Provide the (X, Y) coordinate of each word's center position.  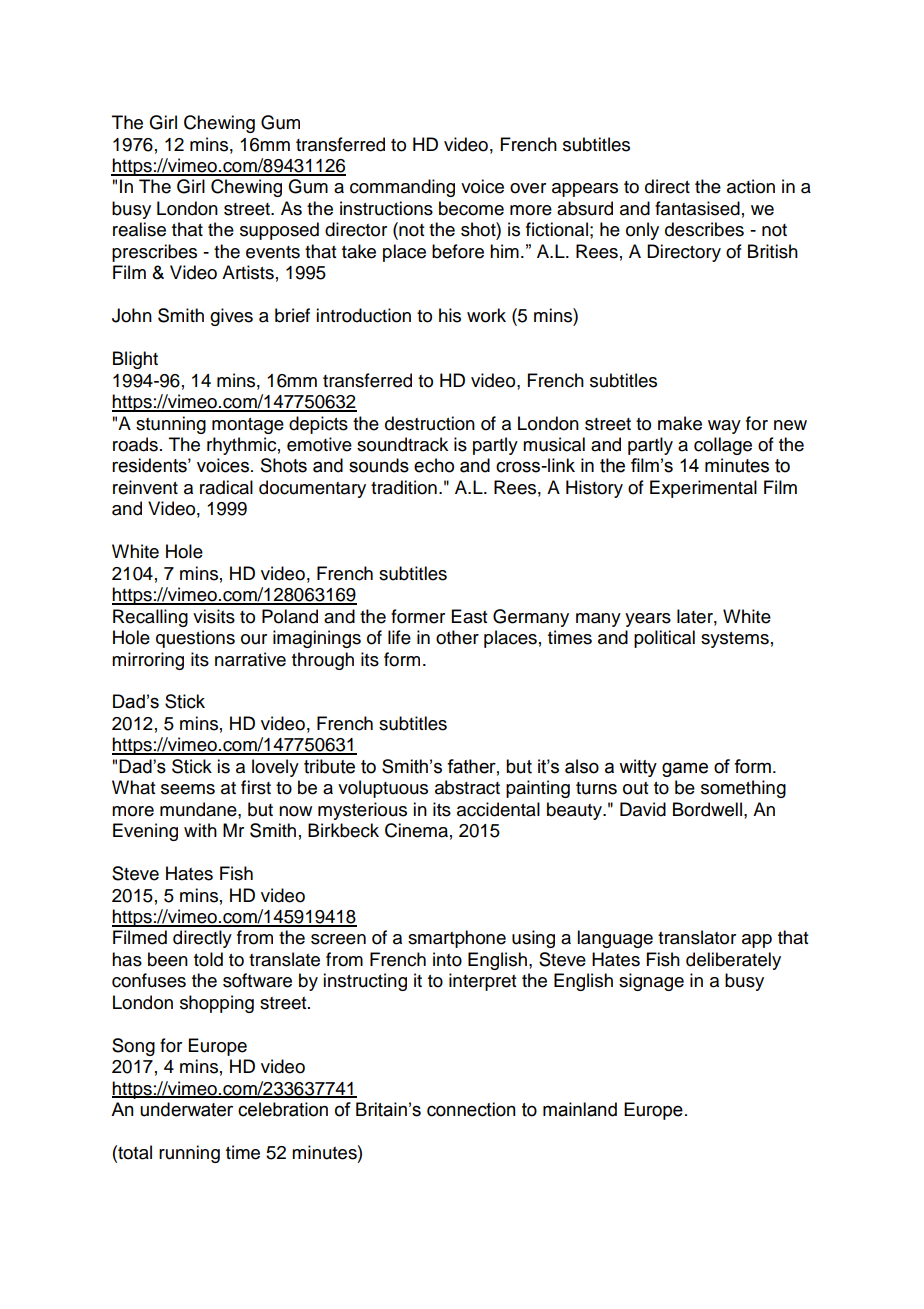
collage (723, 446)
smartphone (457, 939)
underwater (186, 1109)
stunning (171, 425)
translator (697, 937)
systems (735, 640)
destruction (430, 423)
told (208, 959)
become (471, 208)
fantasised (697, 208)
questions (195, 639)
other (457, 637)
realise (139, 229)
